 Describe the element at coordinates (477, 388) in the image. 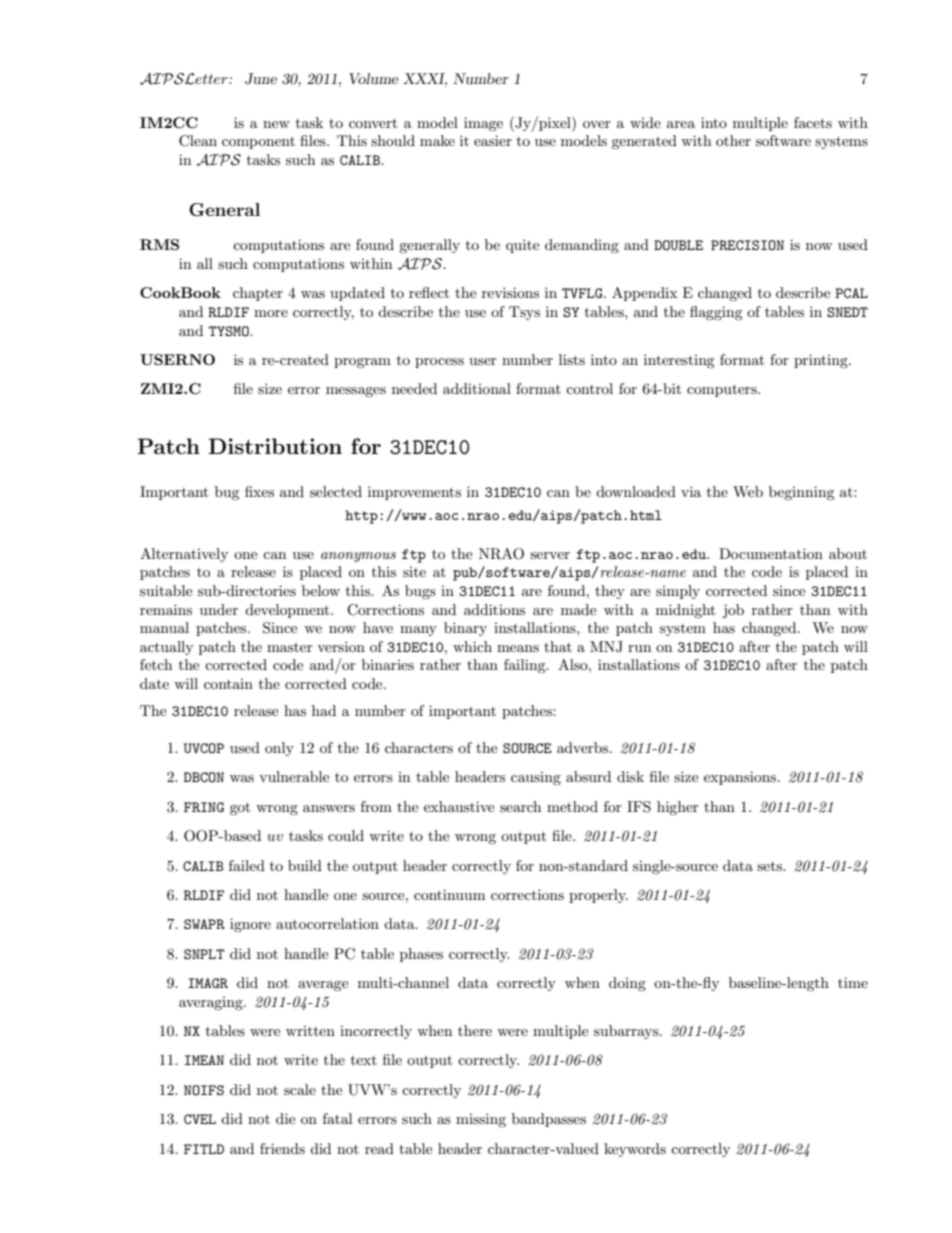

I see `additional` at that location.
